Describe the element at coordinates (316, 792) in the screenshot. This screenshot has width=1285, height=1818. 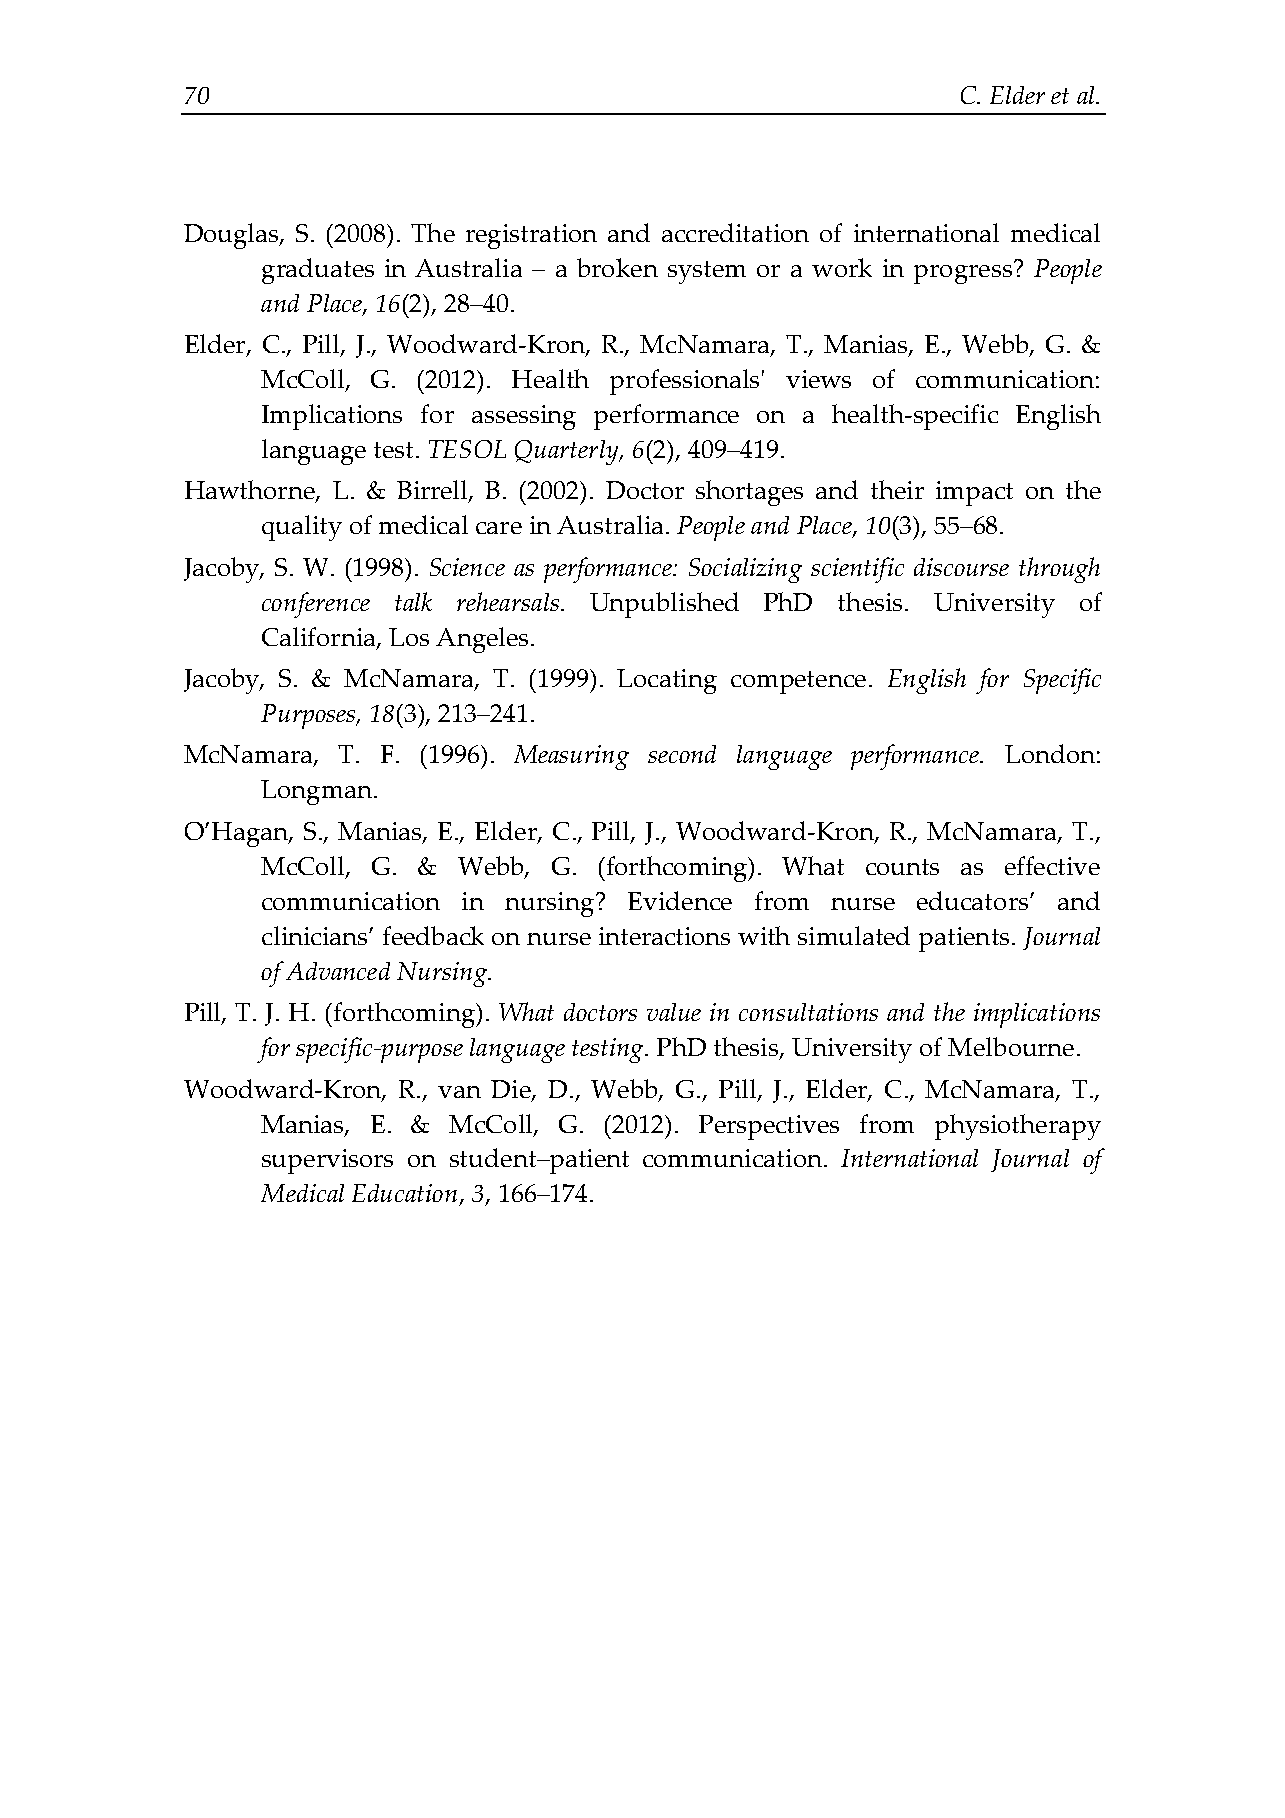
I see `Longman` at that location.
